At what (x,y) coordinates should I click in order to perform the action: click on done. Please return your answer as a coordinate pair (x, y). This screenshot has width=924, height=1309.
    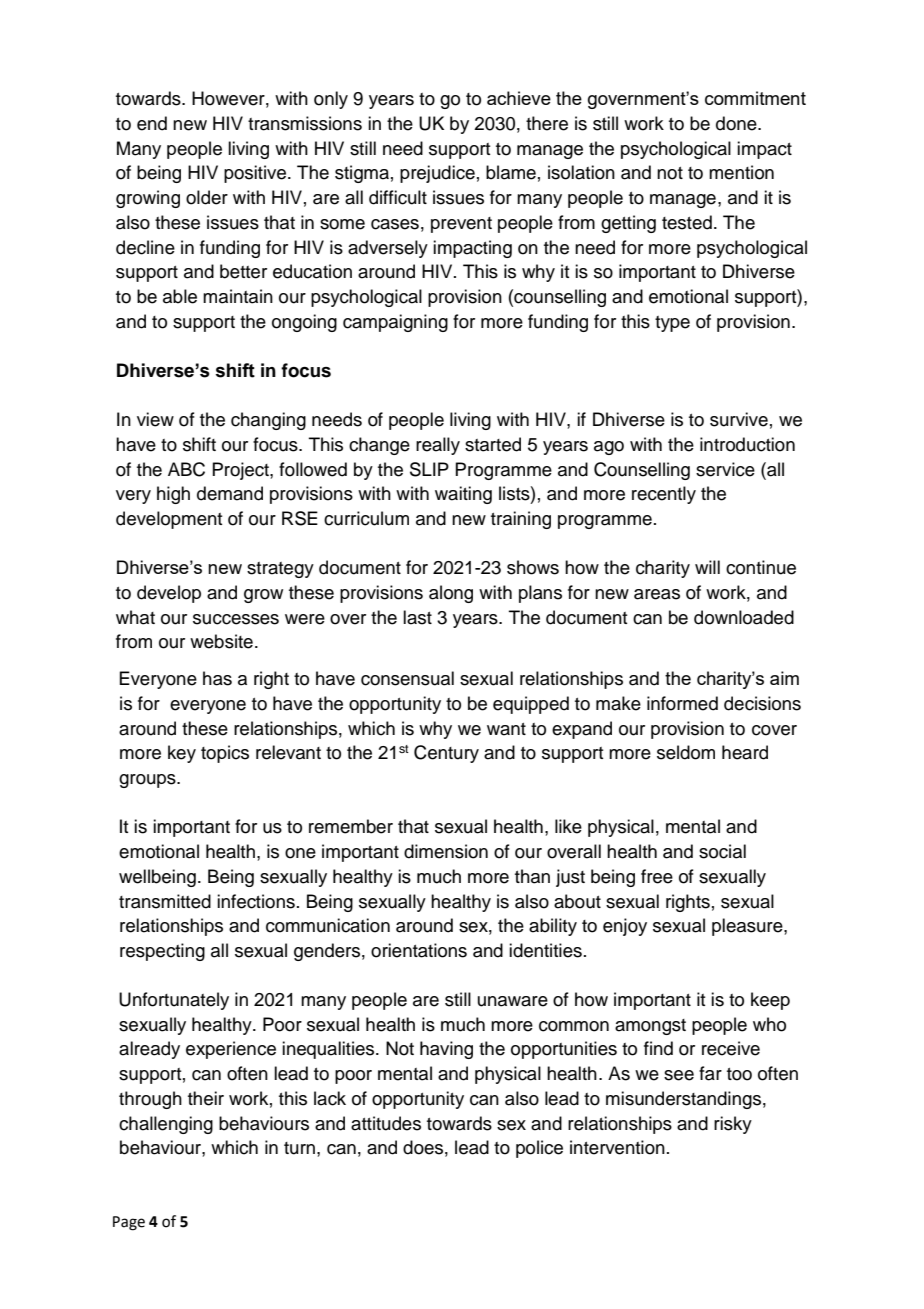
    Looking at the image, I should click on (737, 123).
